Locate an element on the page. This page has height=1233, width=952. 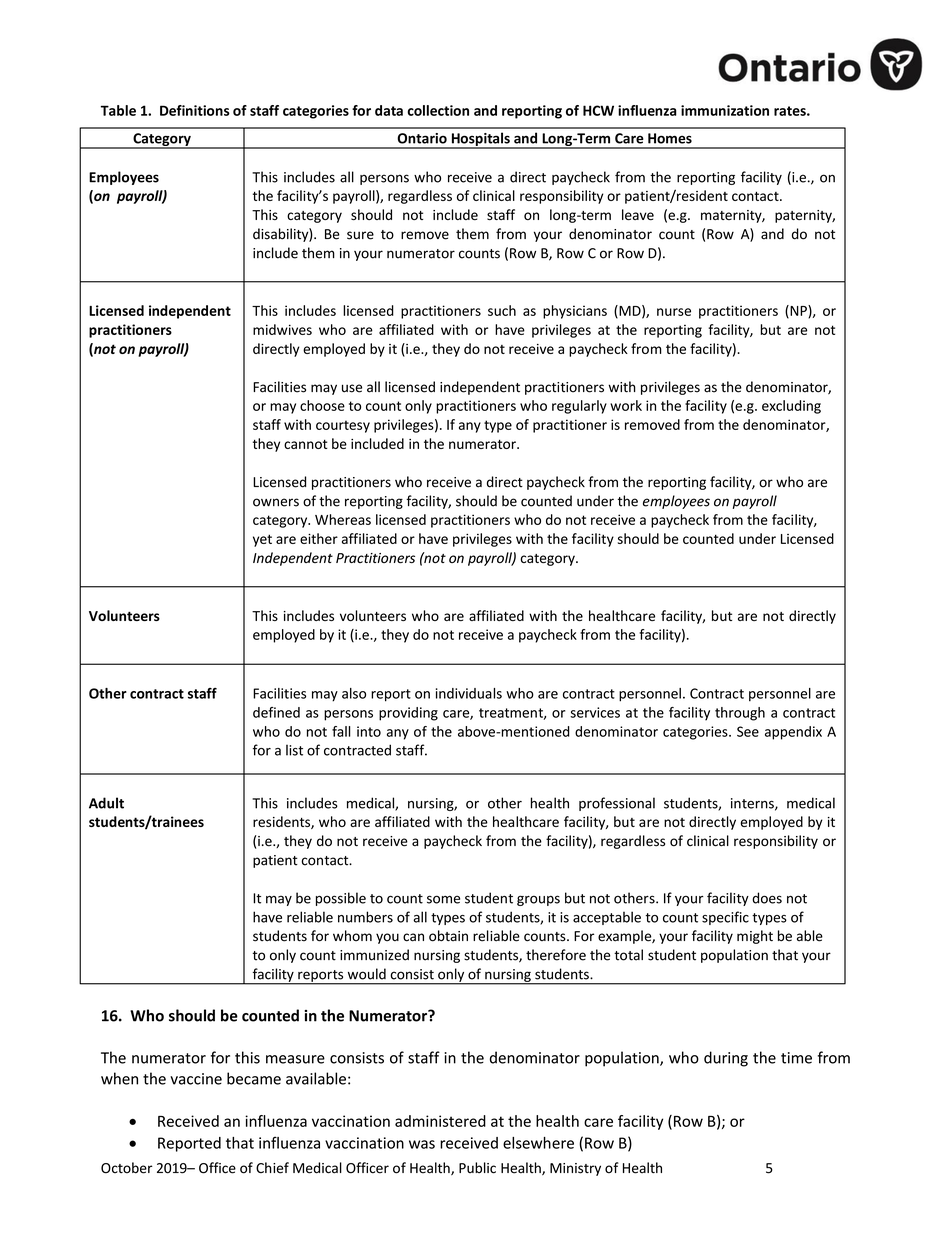
professional is located at coordinates (617, 804).
